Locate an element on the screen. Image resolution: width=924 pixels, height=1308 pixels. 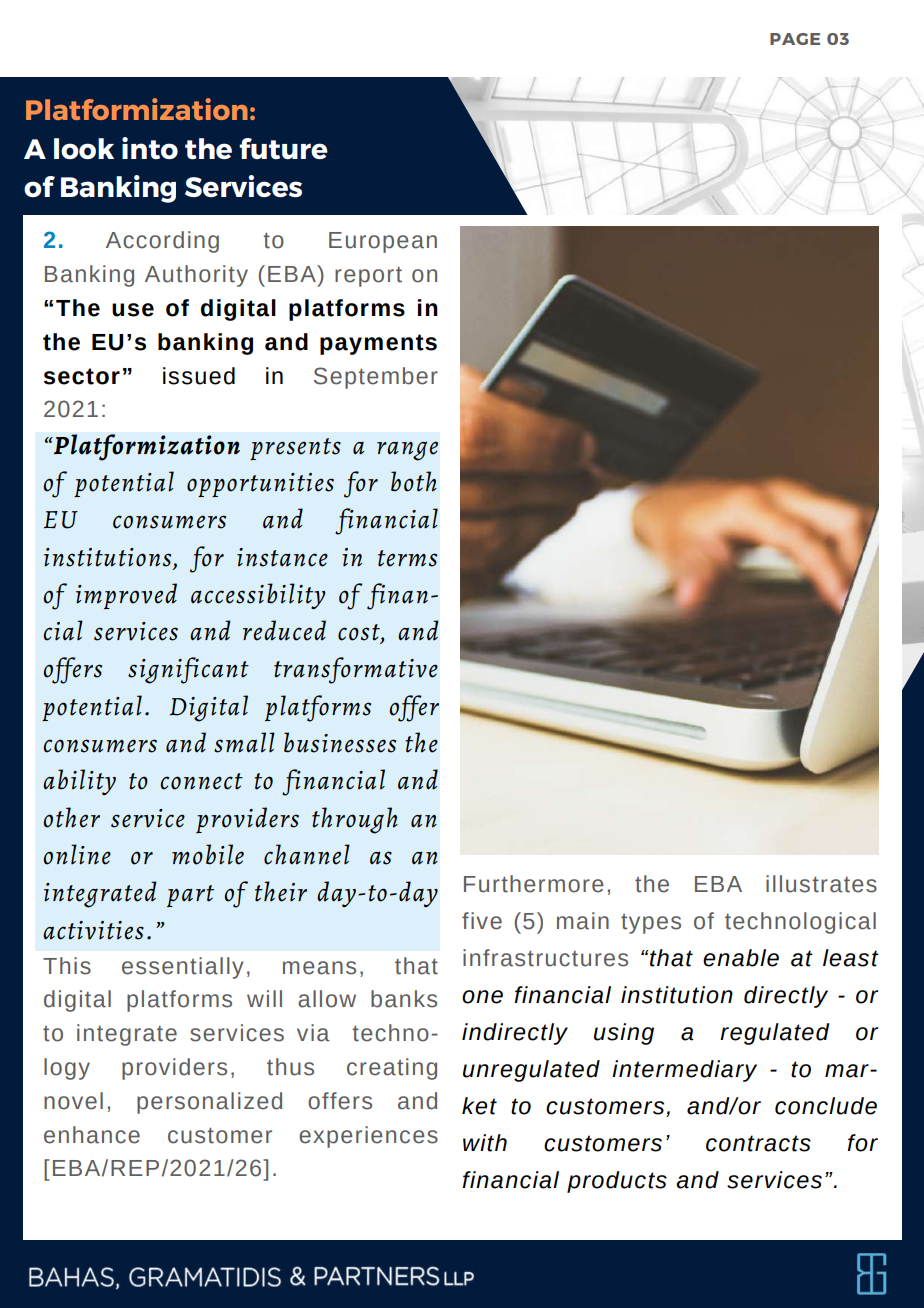
use is located at coordinates (133, 310).
